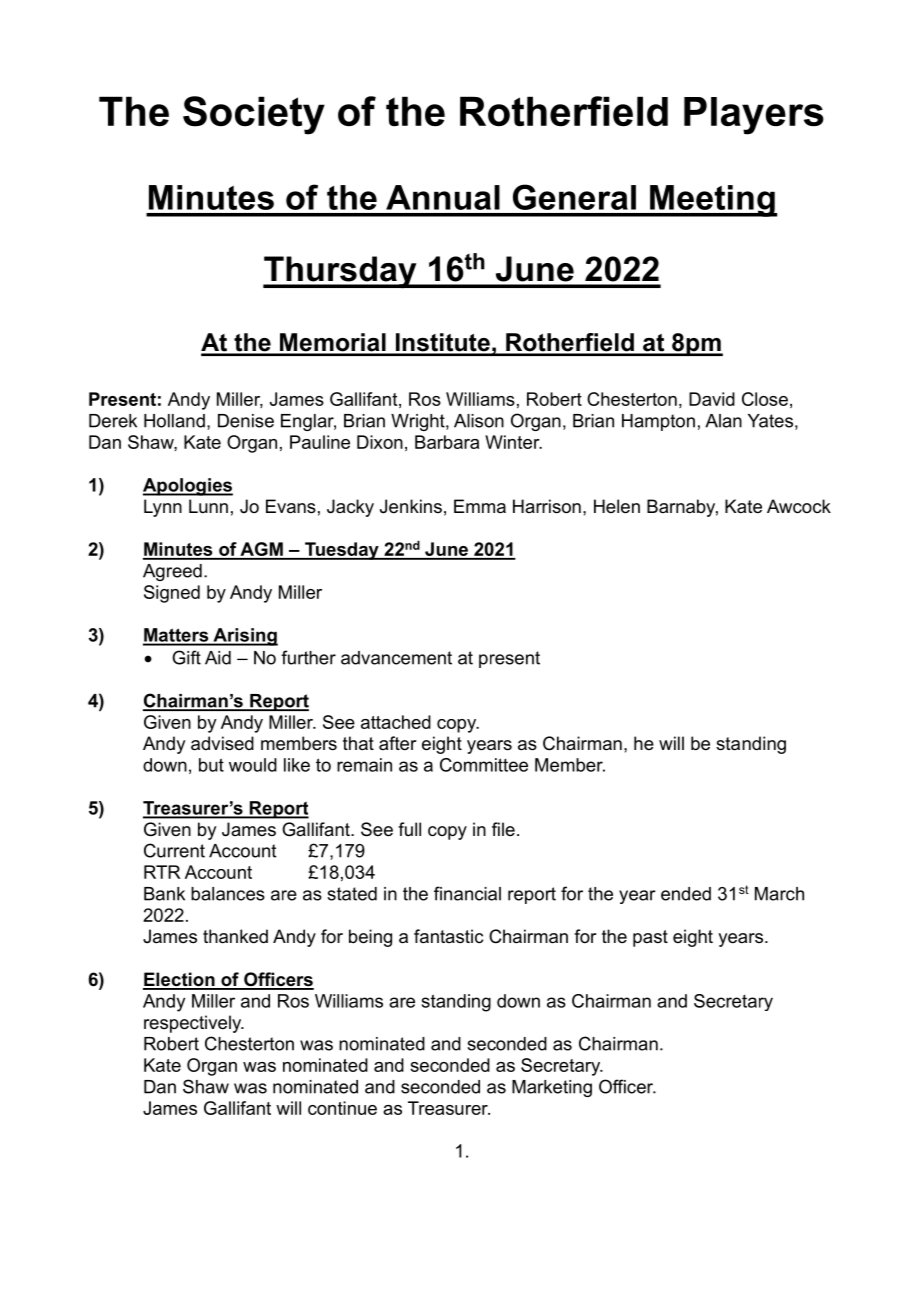  What do you see at coordinates (419, 422) in the document?
I see `Wright` at bounding box center [419, 422].
